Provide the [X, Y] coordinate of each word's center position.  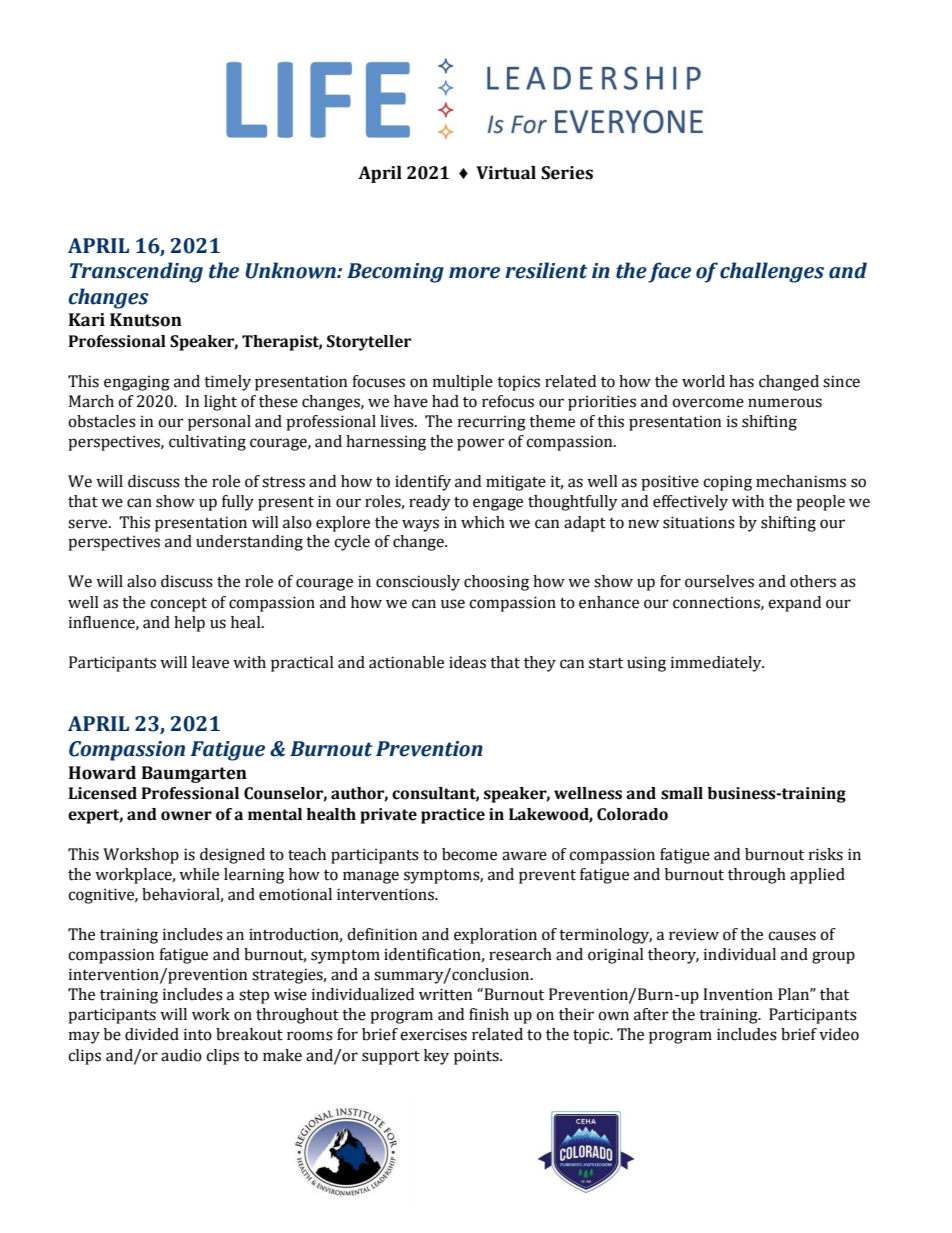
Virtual [506, 173]
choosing [496, 583]
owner [186, 816]
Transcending [136, 272]
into [198, 1034]
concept [178, 605]
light [220, 403]
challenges [772, 272]
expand [794, 604]
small [682, 793]
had [445, 401]
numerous [785, 403]
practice [453, 816]
